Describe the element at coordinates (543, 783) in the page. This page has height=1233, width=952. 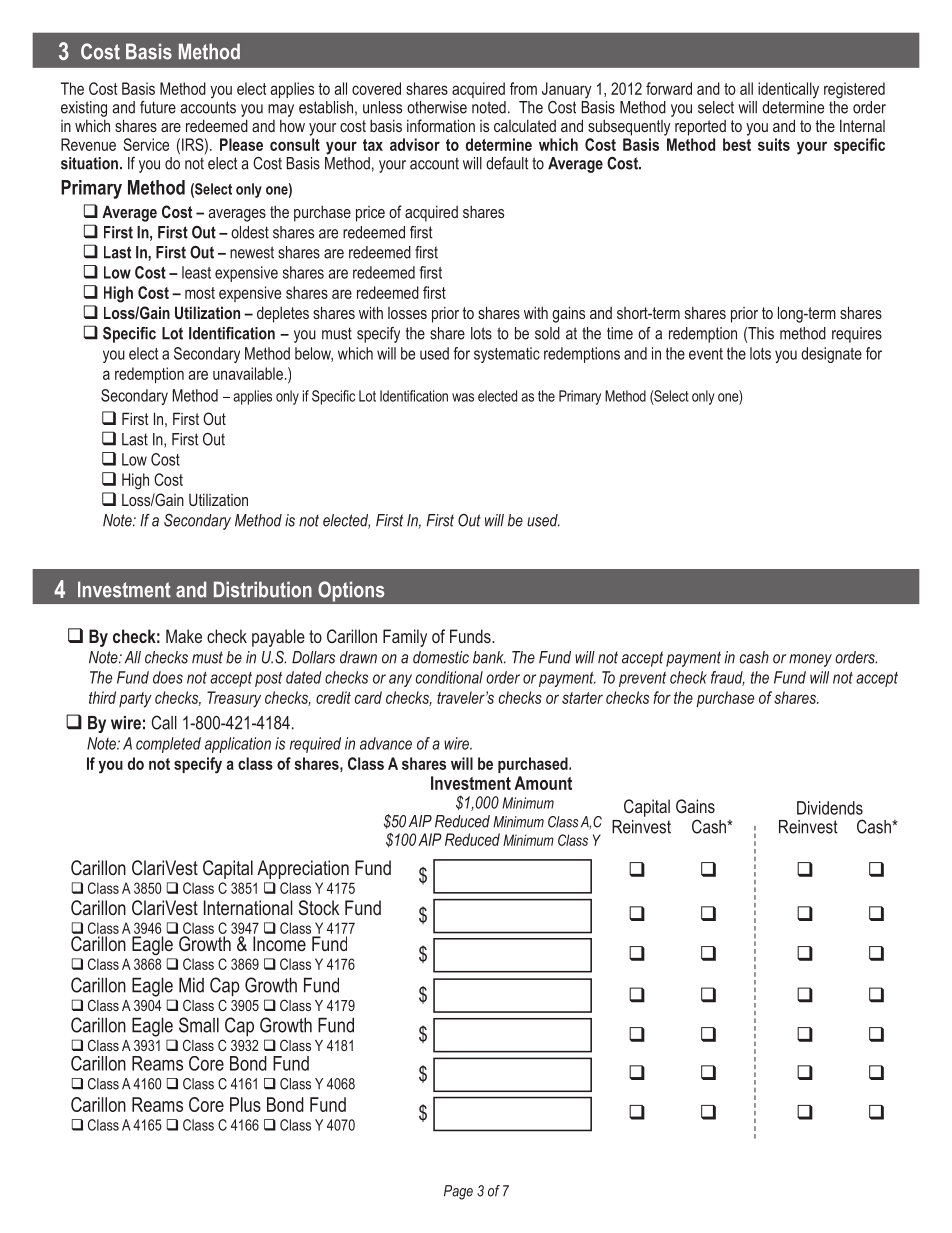
I see `Amount` at that location.
